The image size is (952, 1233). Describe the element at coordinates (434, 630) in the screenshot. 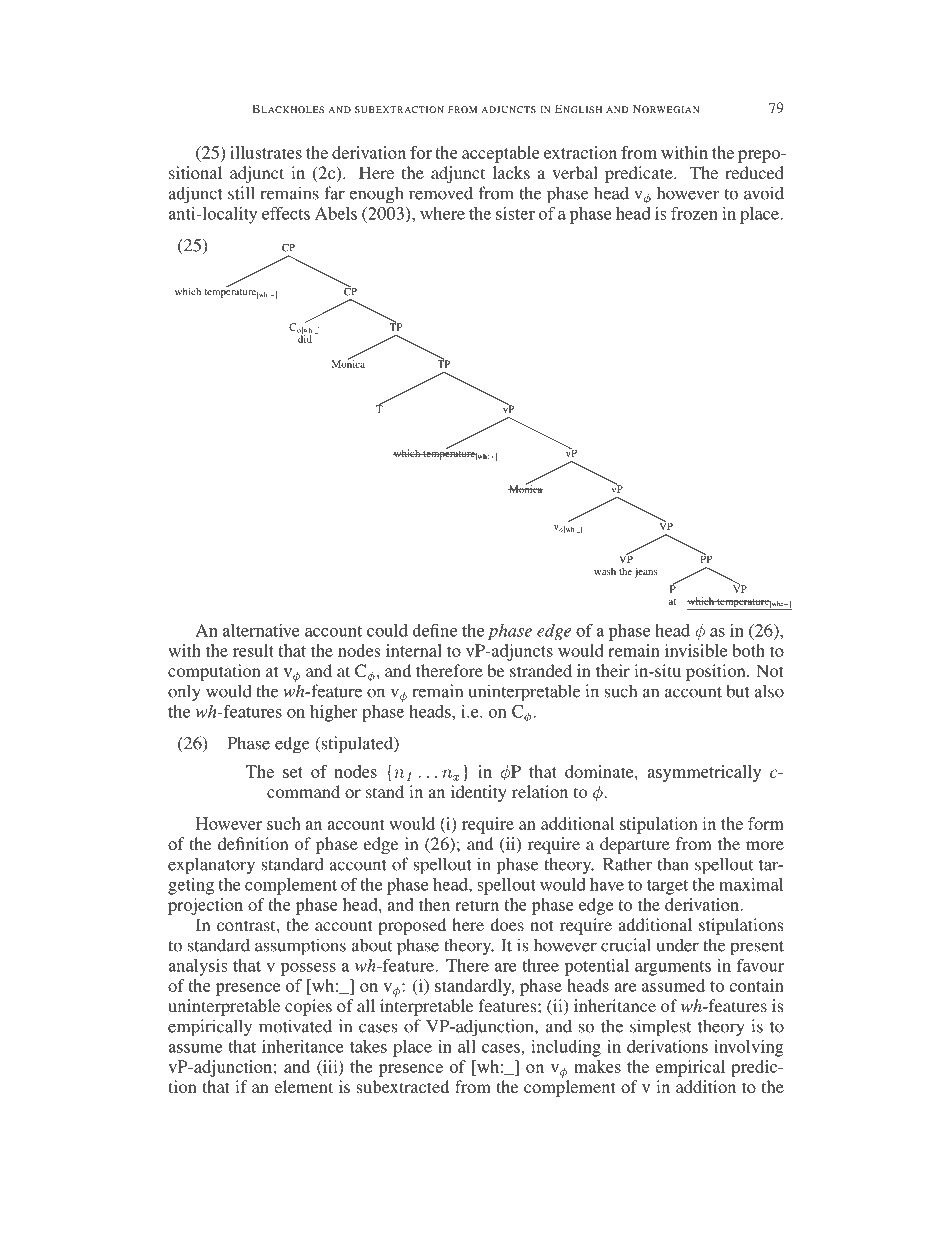

I see `define` at that location.
